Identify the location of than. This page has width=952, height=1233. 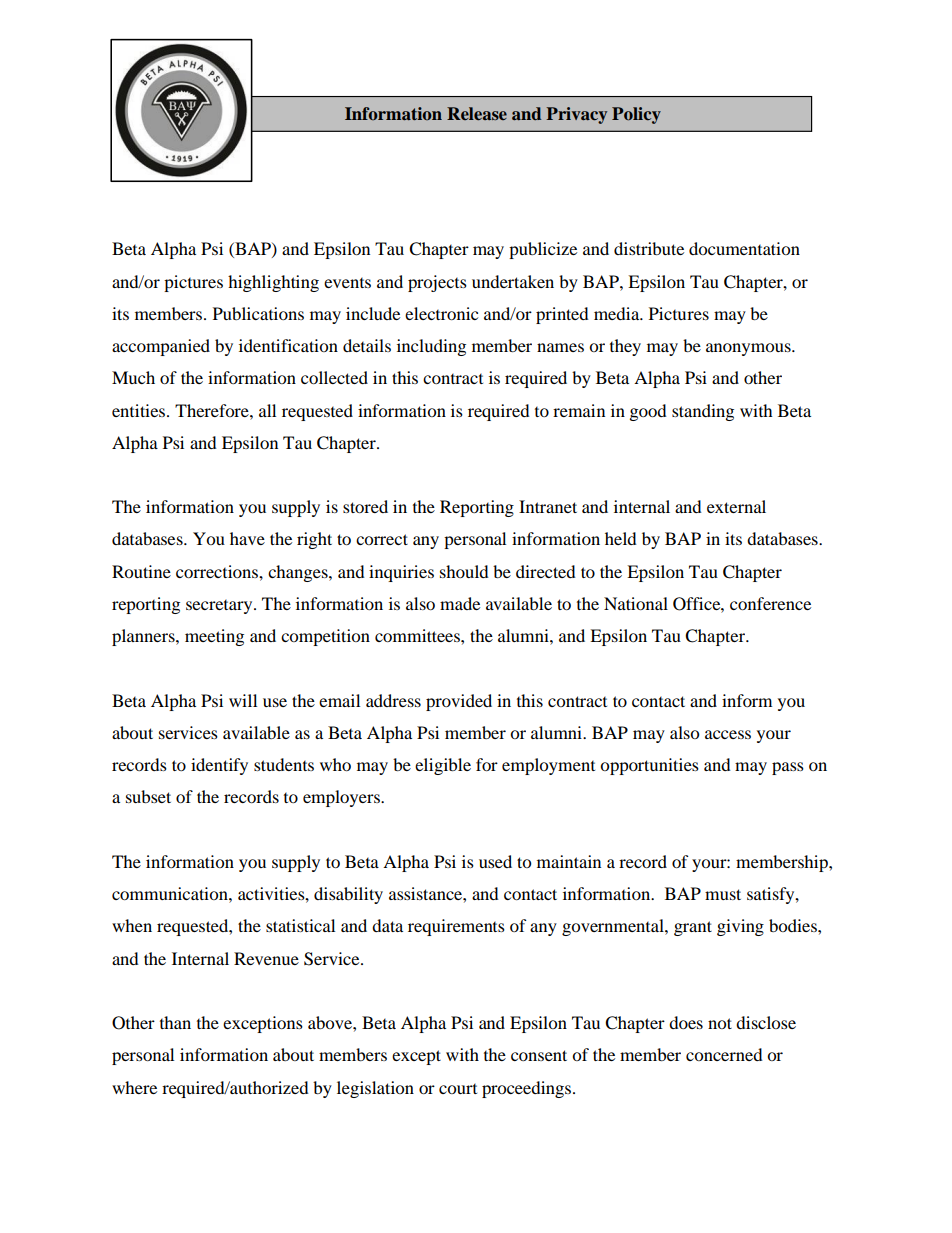
(175, 1022).
